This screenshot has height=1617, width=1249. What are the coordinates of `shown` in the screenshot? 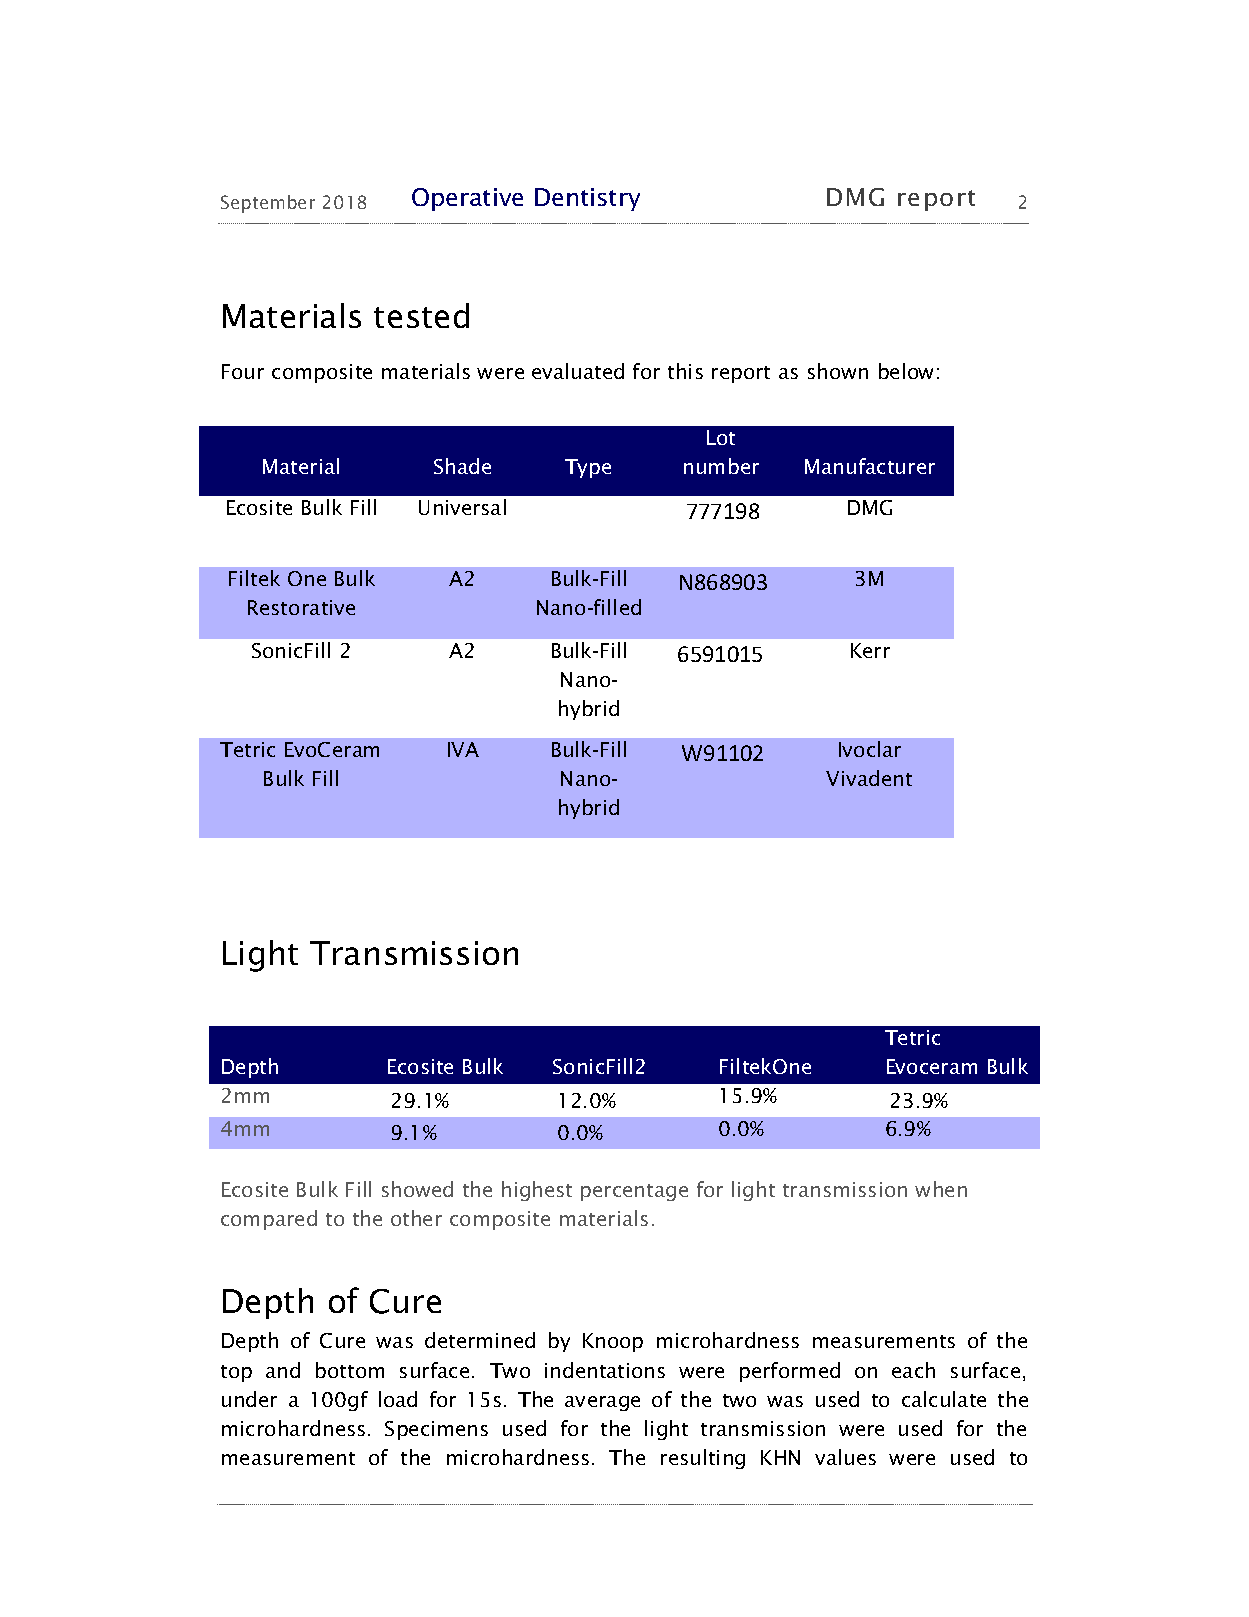 It's located at (838, 371).
